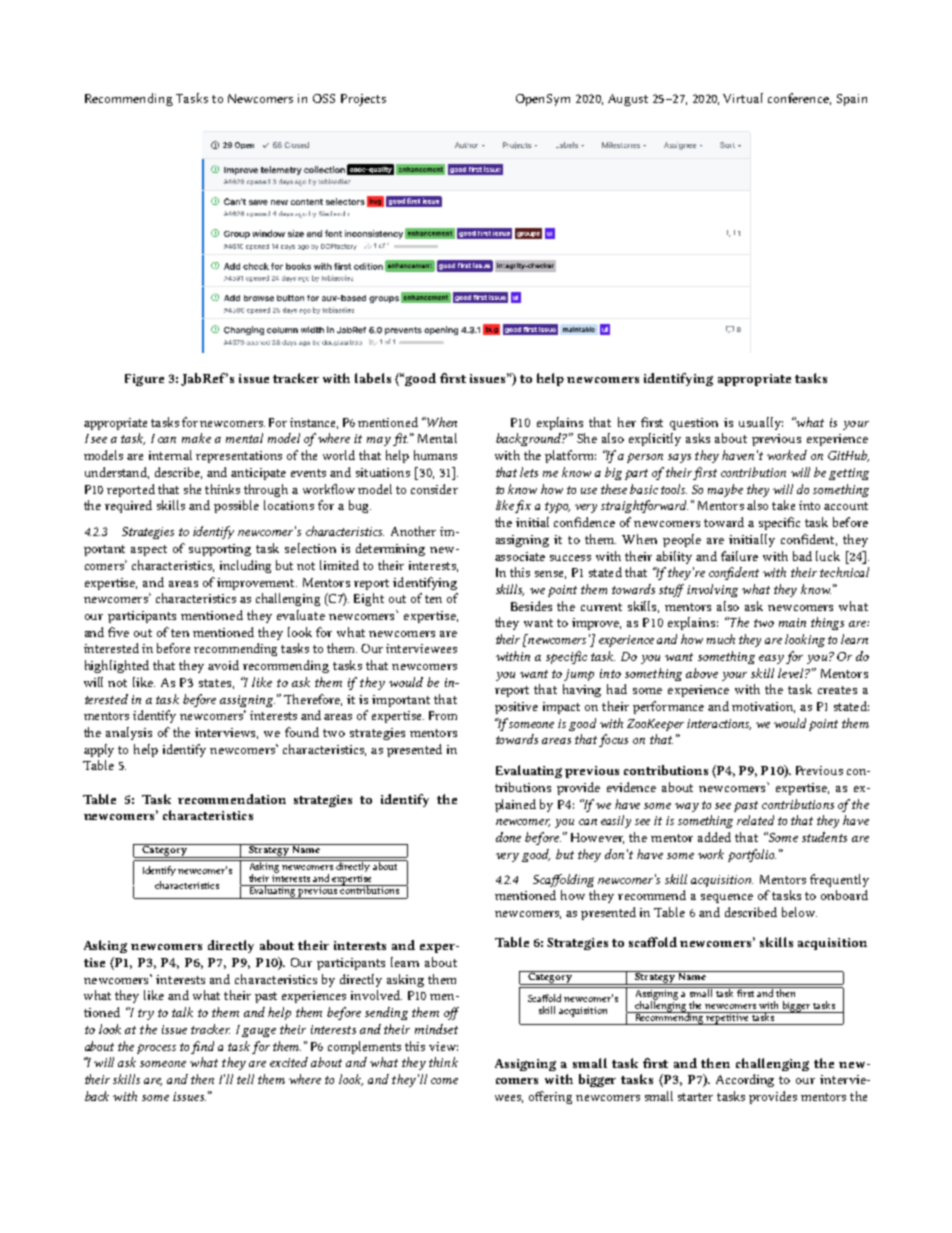 This screenshot has height=1233, width=952. Describe the element at coordinates (755, 820) in the screenshot. I see `related` at that location.
